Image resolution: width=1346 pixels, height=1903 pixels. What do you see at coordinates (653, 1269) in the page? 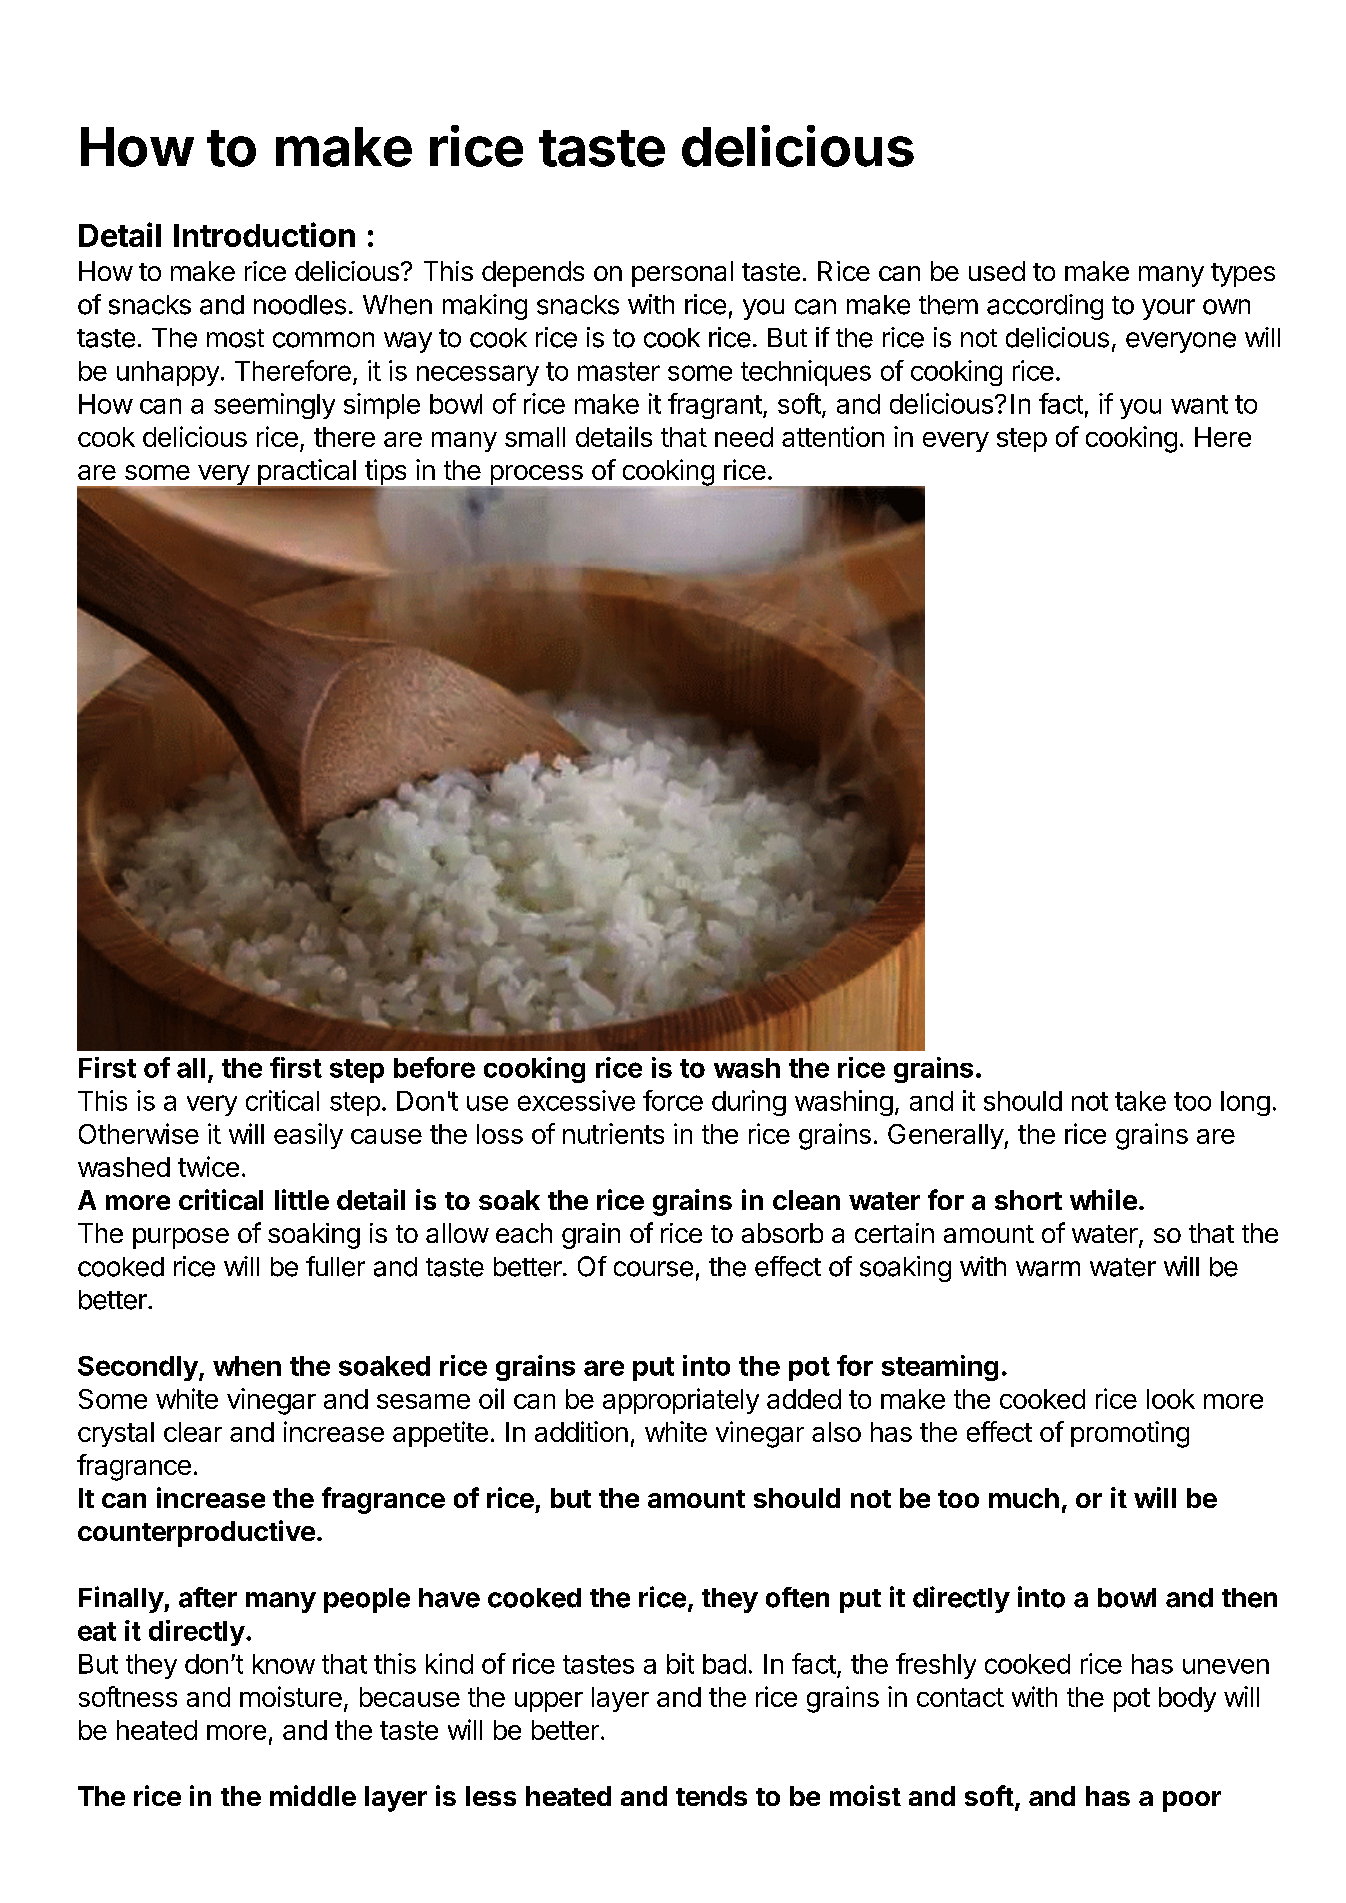
I see `course` at bounding box center [653, 1269].
